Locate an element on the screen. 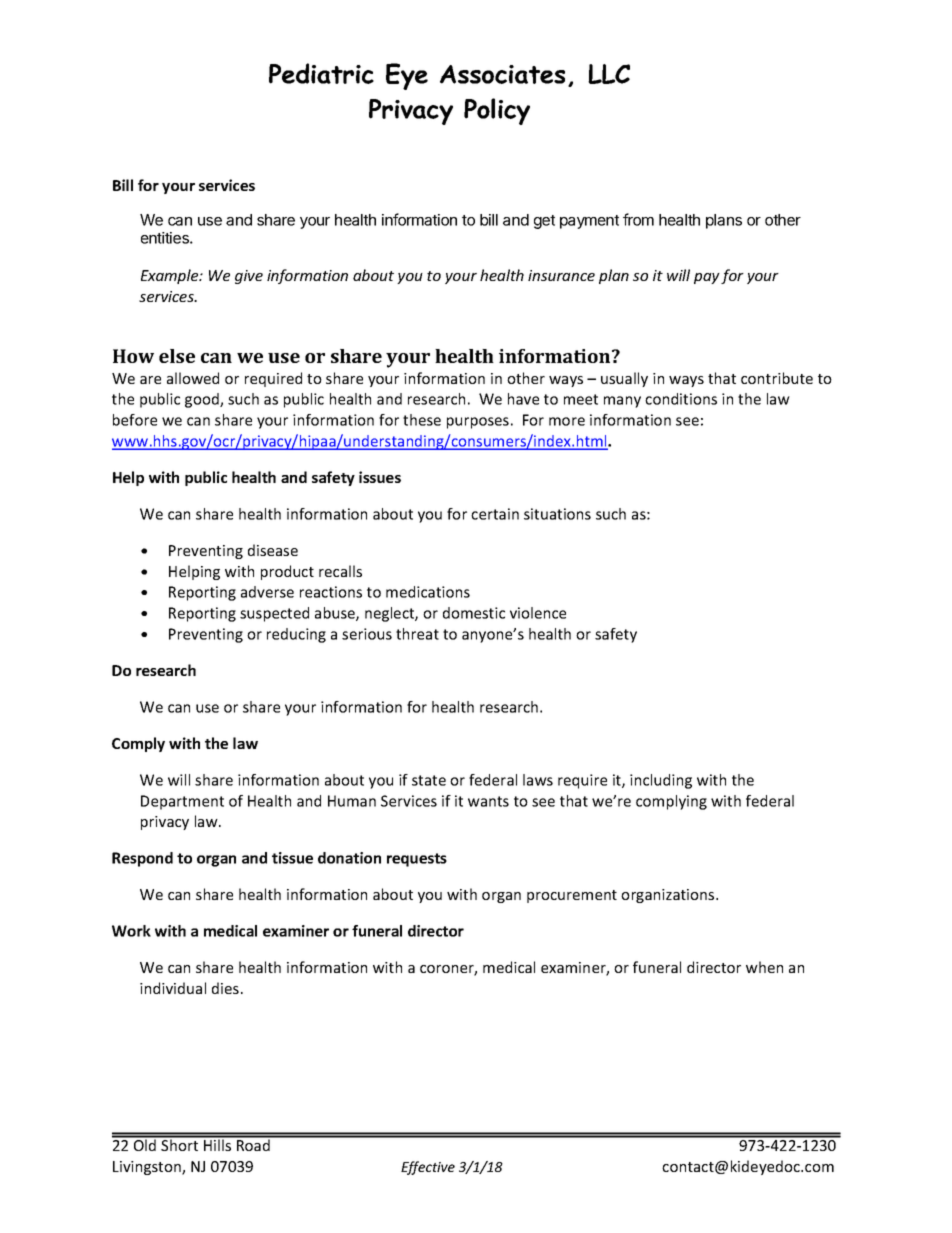 This screenshot has height=1233, width=952. Livingston is located at coordinates (148, 1168).
